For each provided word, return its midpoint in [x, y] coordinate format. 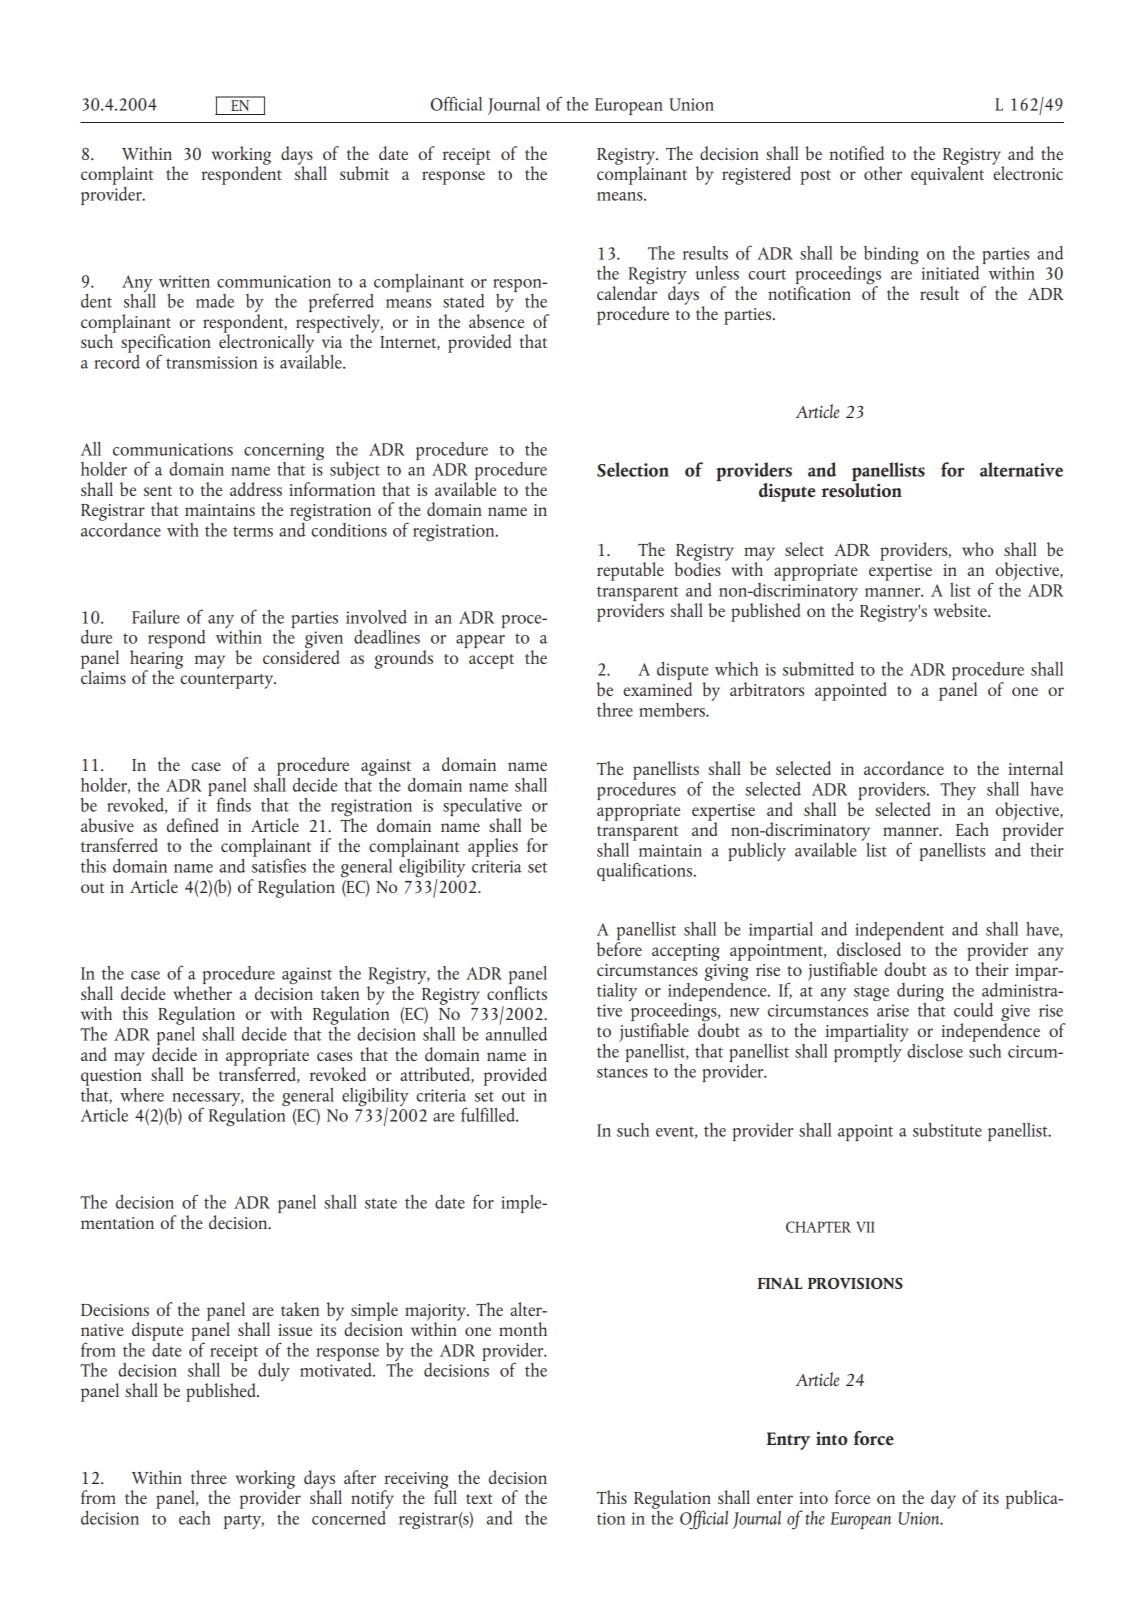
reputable [630, 571]
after [360, 1477]
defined [192, 825]
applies [493, 847]
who [978, 549]
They [958, 791]
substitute [947, 1130]
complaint [117, 175]
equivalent [947, 174]
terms [253, 531]
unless [717, 273]
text [479, 1499]
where [142, 1095]
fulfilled [489, 1114]
